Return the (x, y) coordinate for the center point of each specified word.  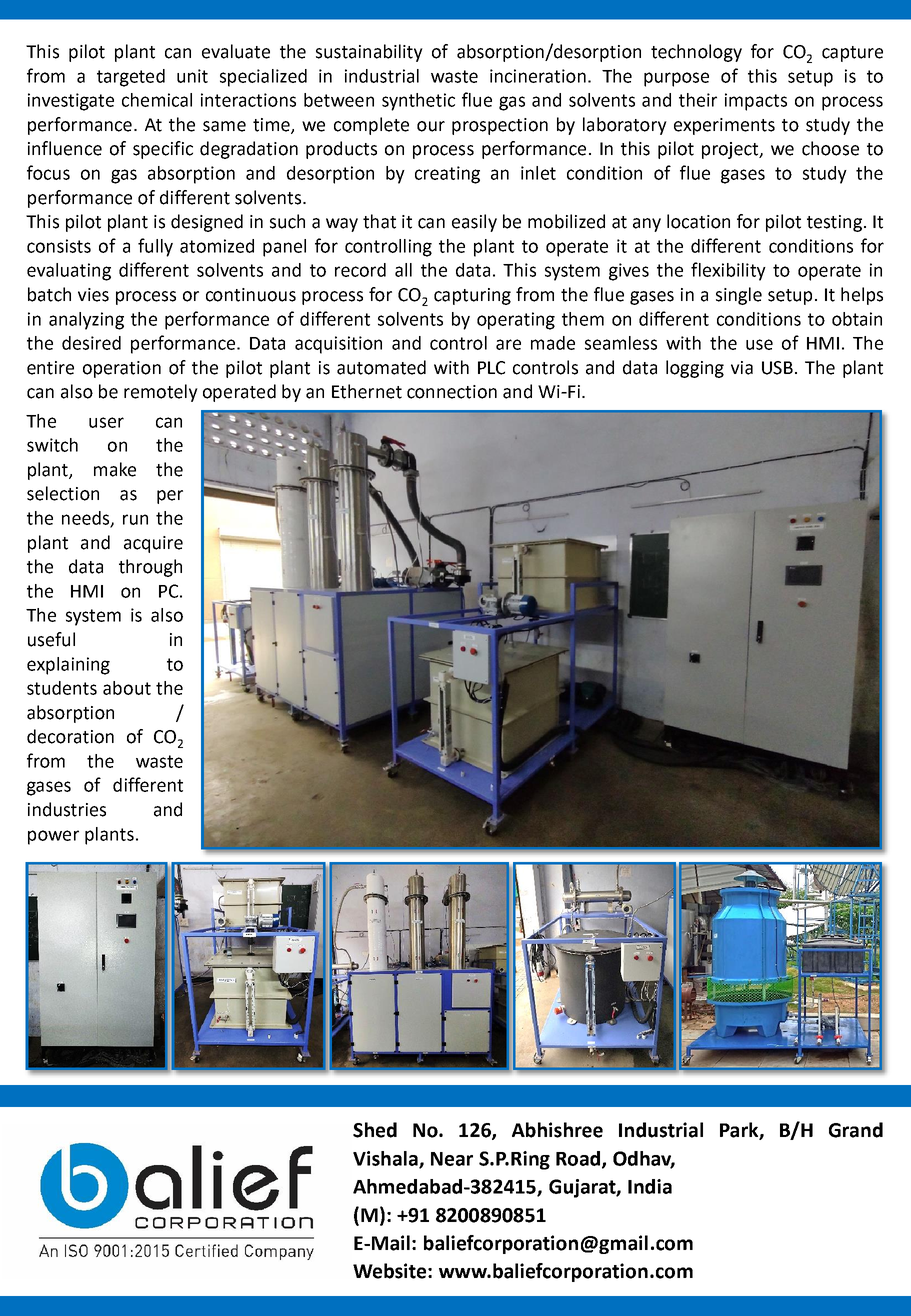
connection (452, 392)
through (150, 568)
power (53, 837)
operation (122, 369)
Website (391, 1271)
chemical (157, 100)
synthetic (418, 102)
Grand (856, 1130)
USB (777, 368)
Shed (375, 1130)
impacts (756, 102)
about (127, 688)
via (742, 368)
